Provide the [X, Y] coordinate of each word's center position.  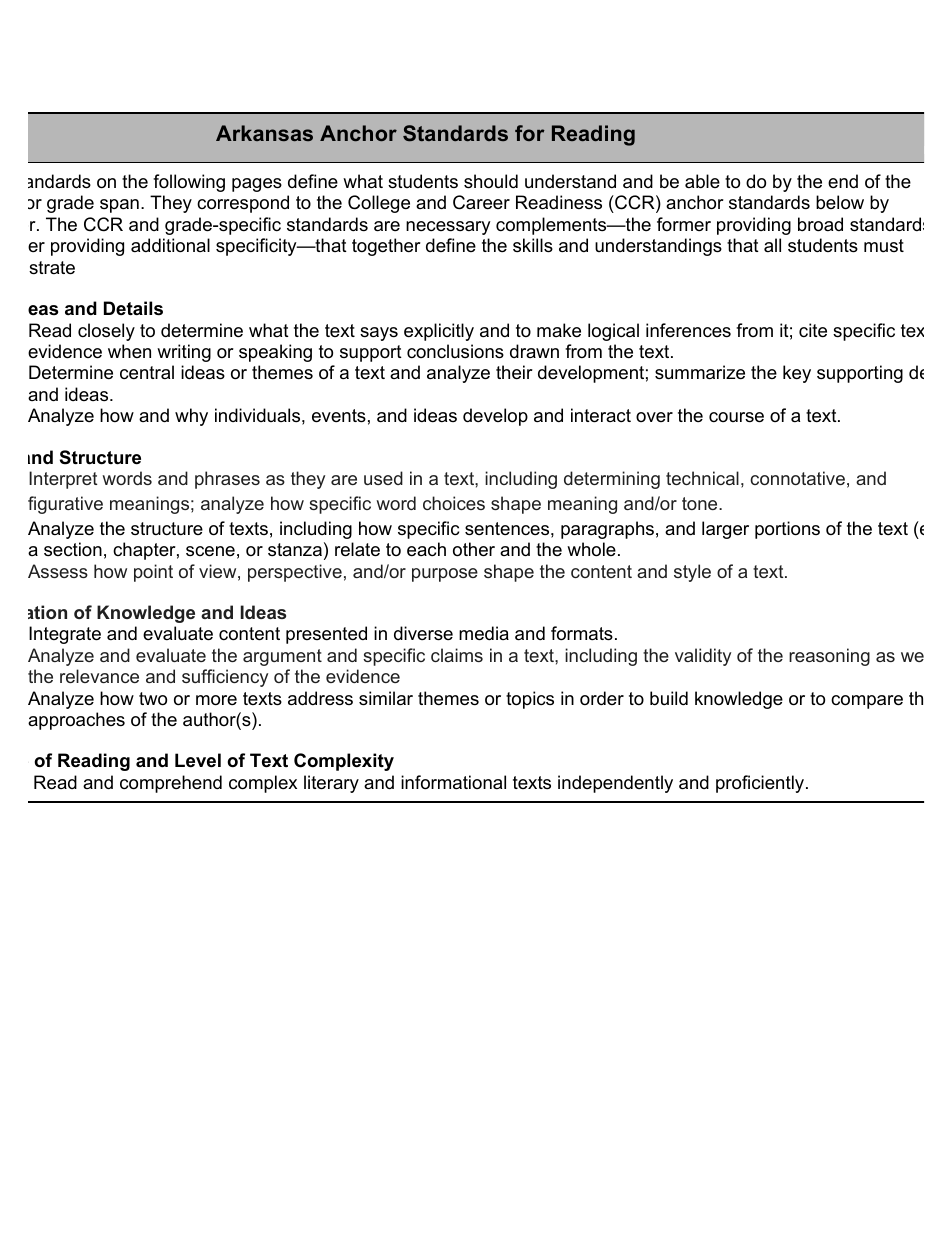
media [484, 633]
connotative [797, 478]
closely [106, 332]
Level [198, 760]
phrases [227, 480]
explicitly [439, 332]
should [491, 181]
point [153, 573]
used [383, 478]
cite [813, 330]
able [702, 181]
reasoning [829, 657]
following [189, 183]
